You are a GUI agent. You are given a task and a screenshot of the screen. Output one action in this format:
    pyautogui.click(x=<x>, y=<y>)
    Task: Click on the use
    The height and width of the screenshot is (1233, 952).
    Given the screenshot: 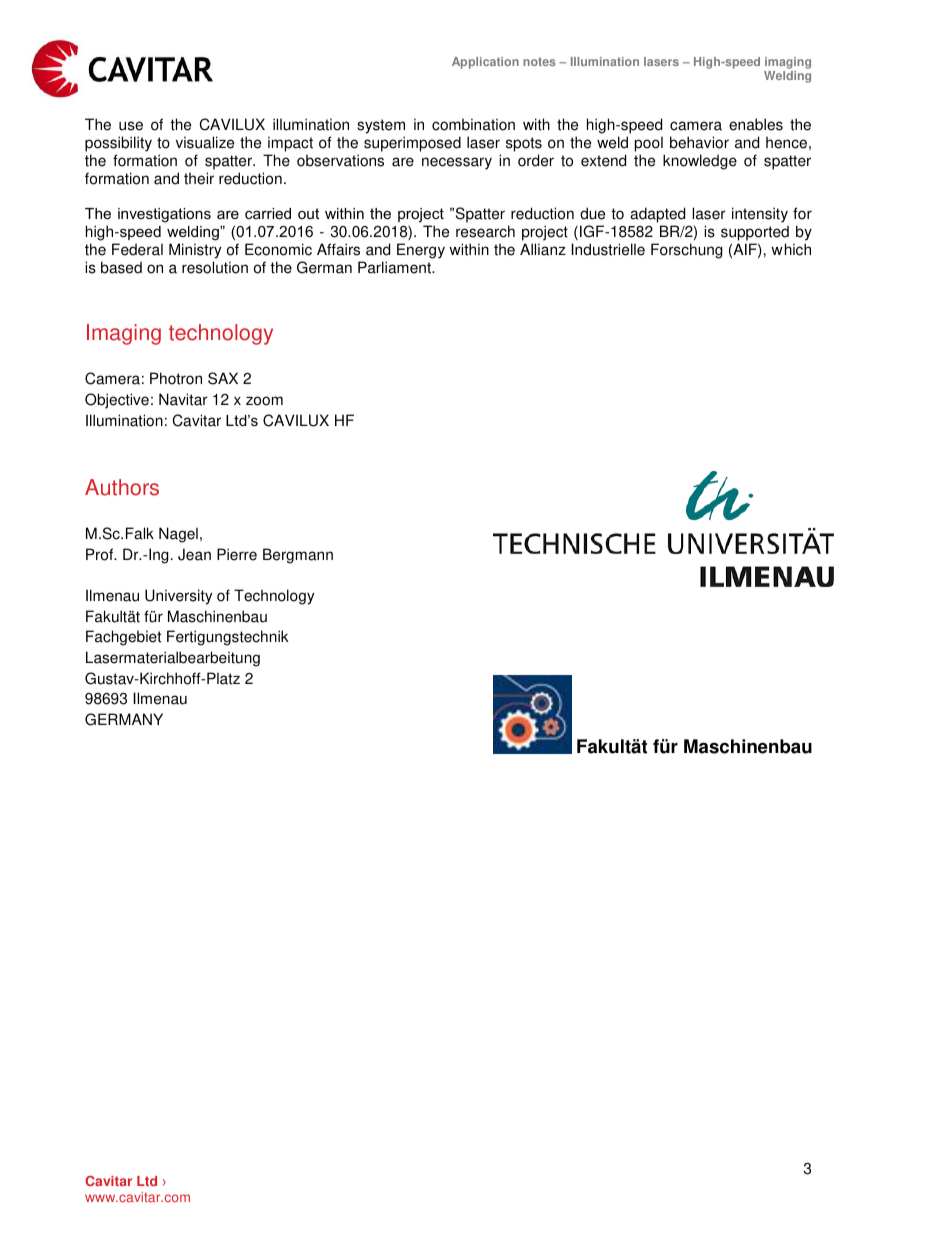 What is the action you would take?
    pyautogui.click(x=131, y=126)
